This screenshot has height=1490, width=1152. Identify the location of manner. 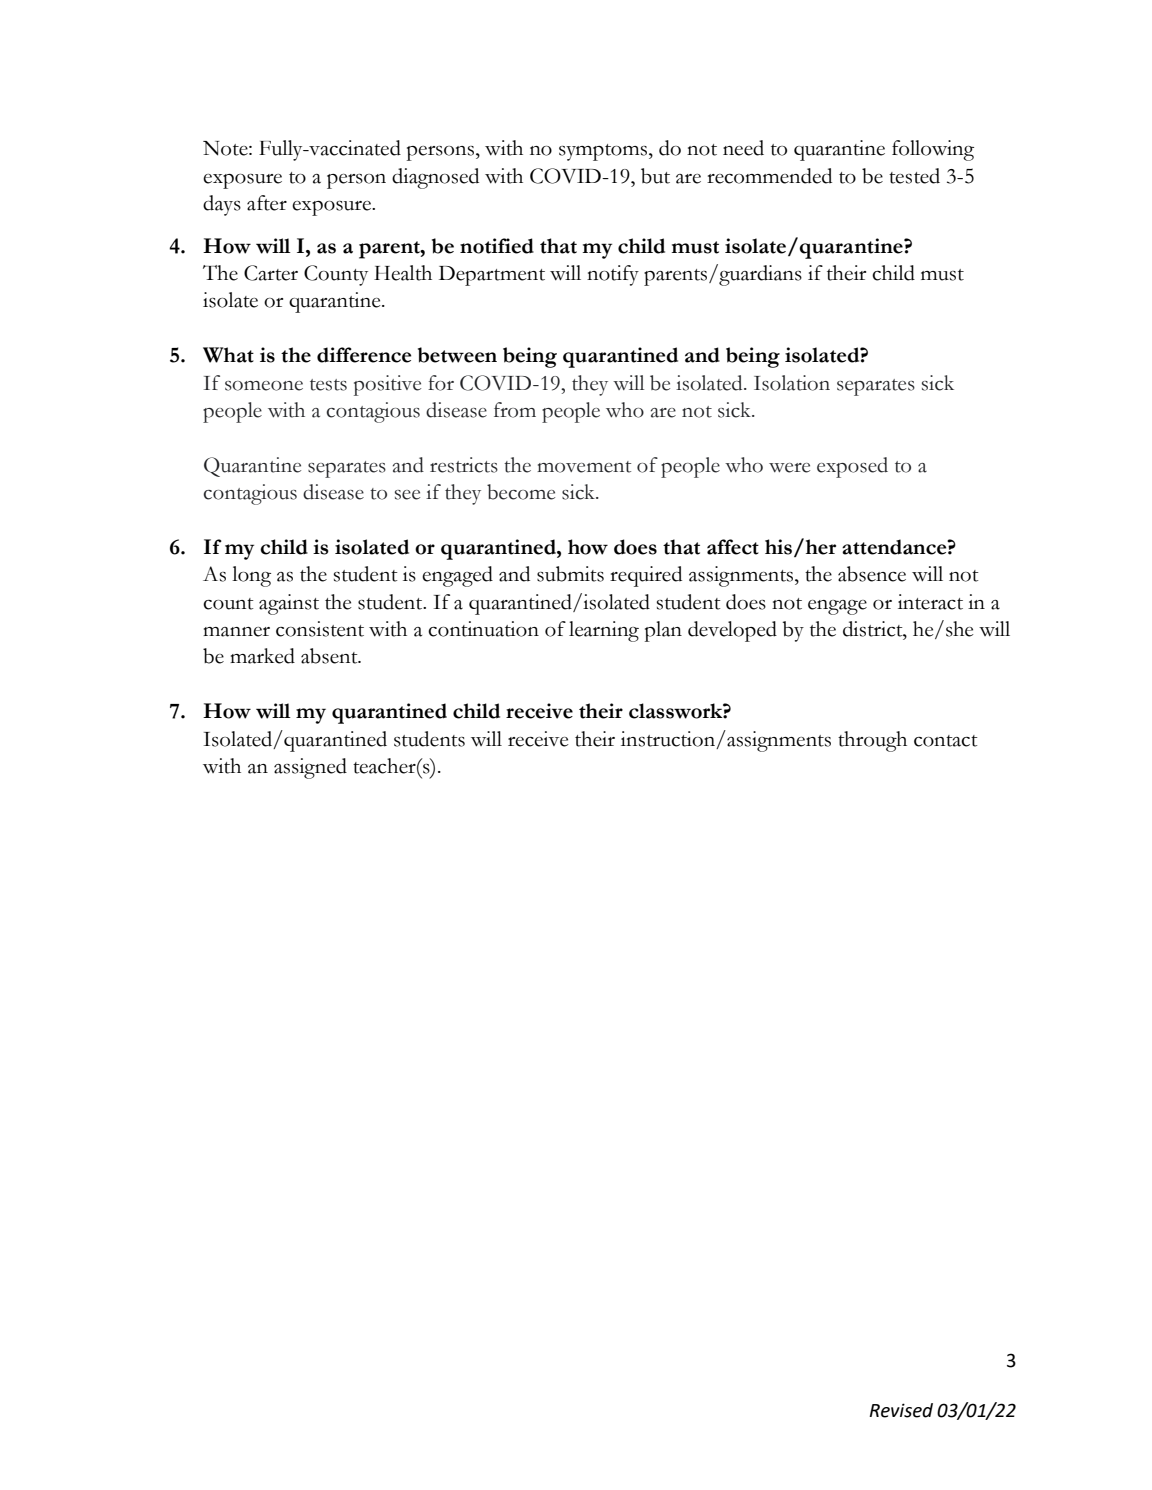
(236, 632).
